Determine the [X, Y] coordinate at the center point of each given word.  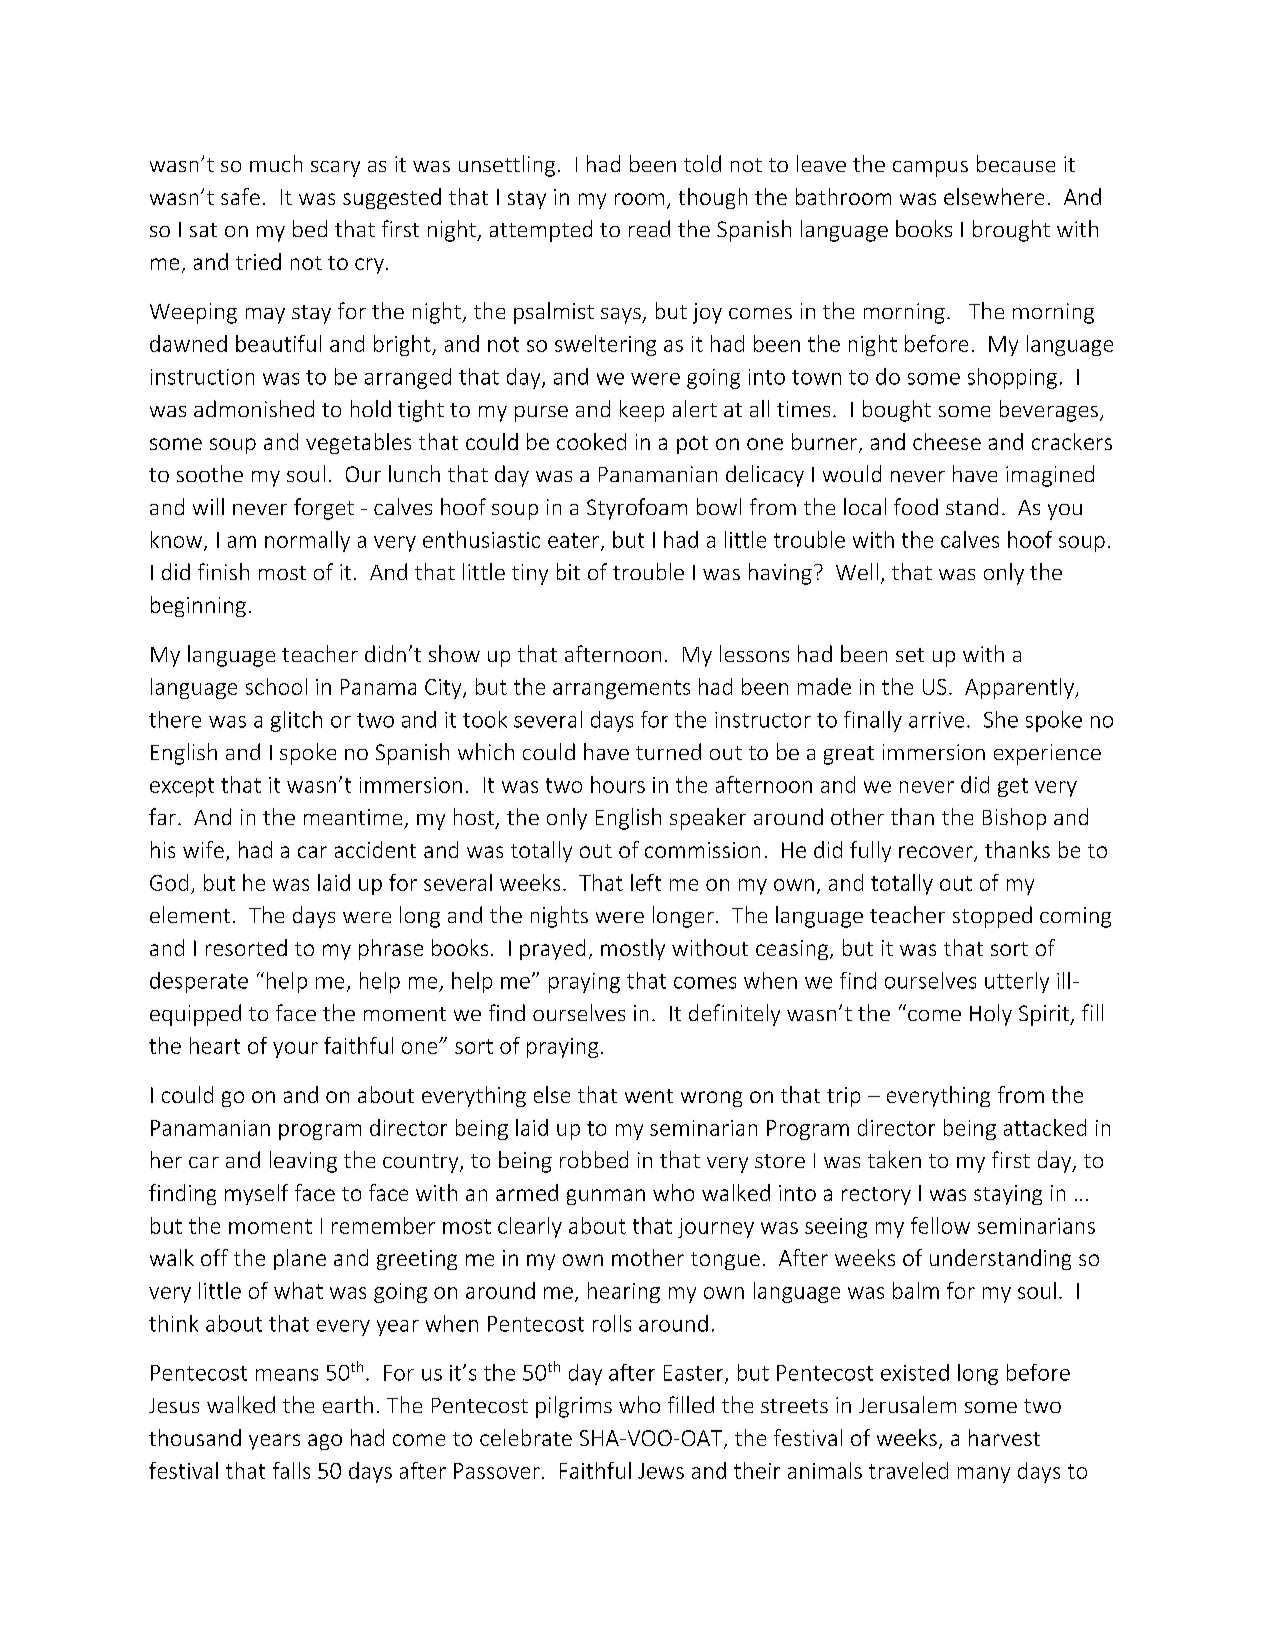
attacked [1045, 1127]
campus [930, 169]
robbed [594, 1159]
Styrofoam [637, 509]
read [649, 228]
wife [203, 849]
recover [937, 853]
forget [324, 509]
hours [618, 784]
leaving [303, 1162]
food [916, 506]
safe [240, 196]
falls [291, 1470]
